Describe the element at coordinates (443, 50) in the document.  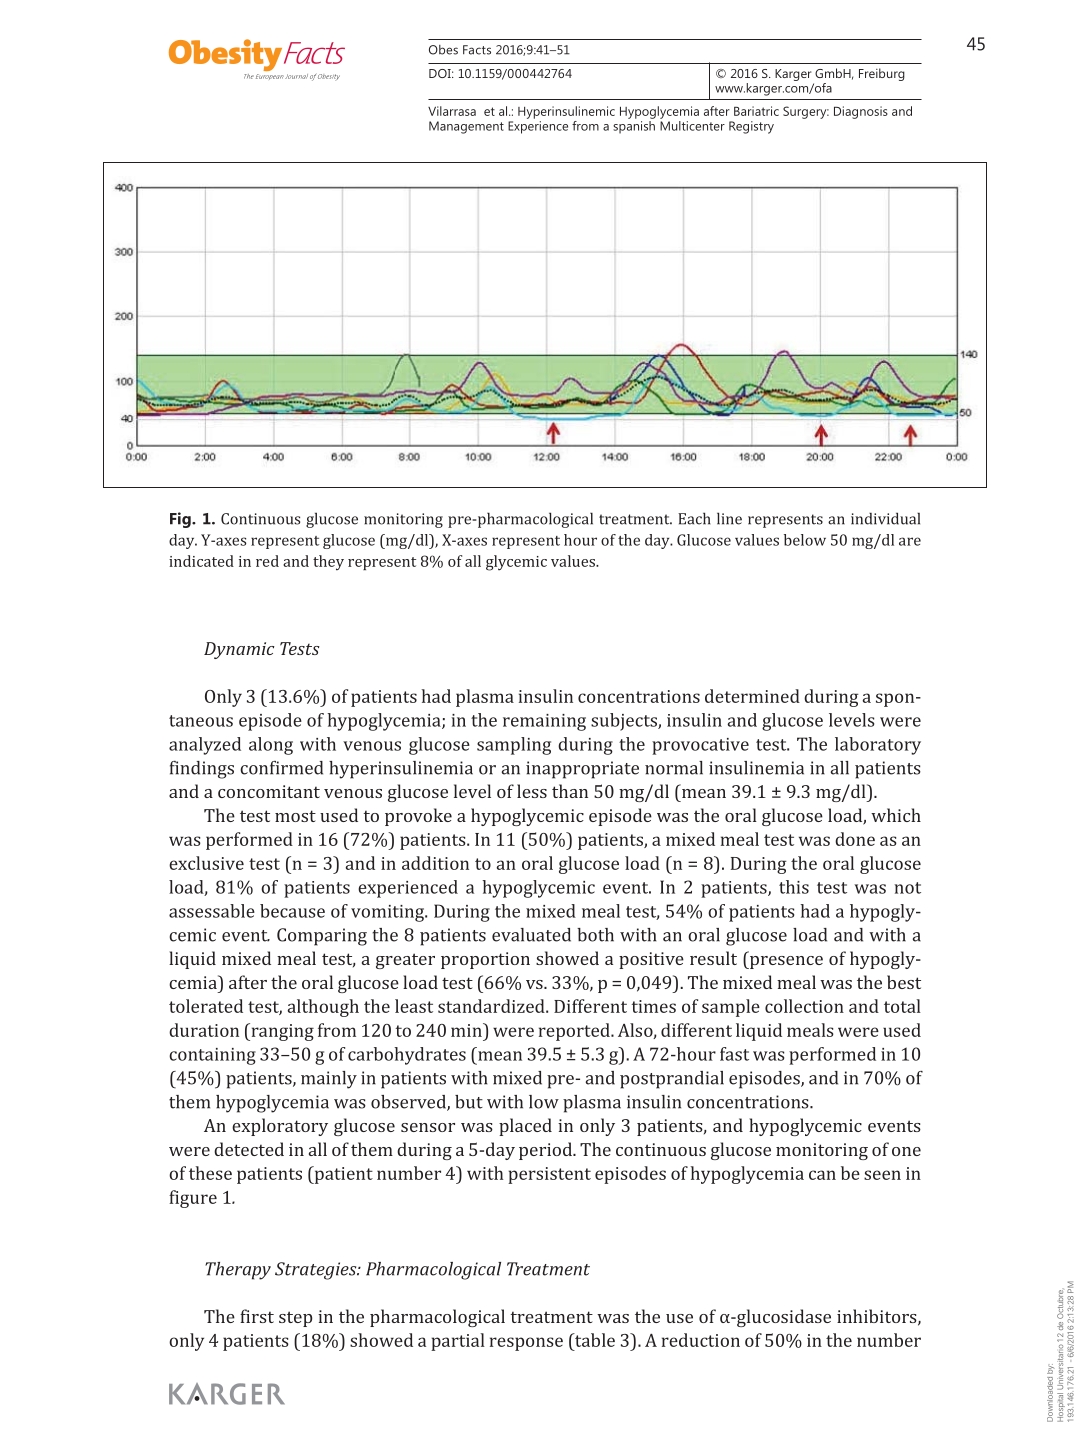
I see `Obes` at that location.
